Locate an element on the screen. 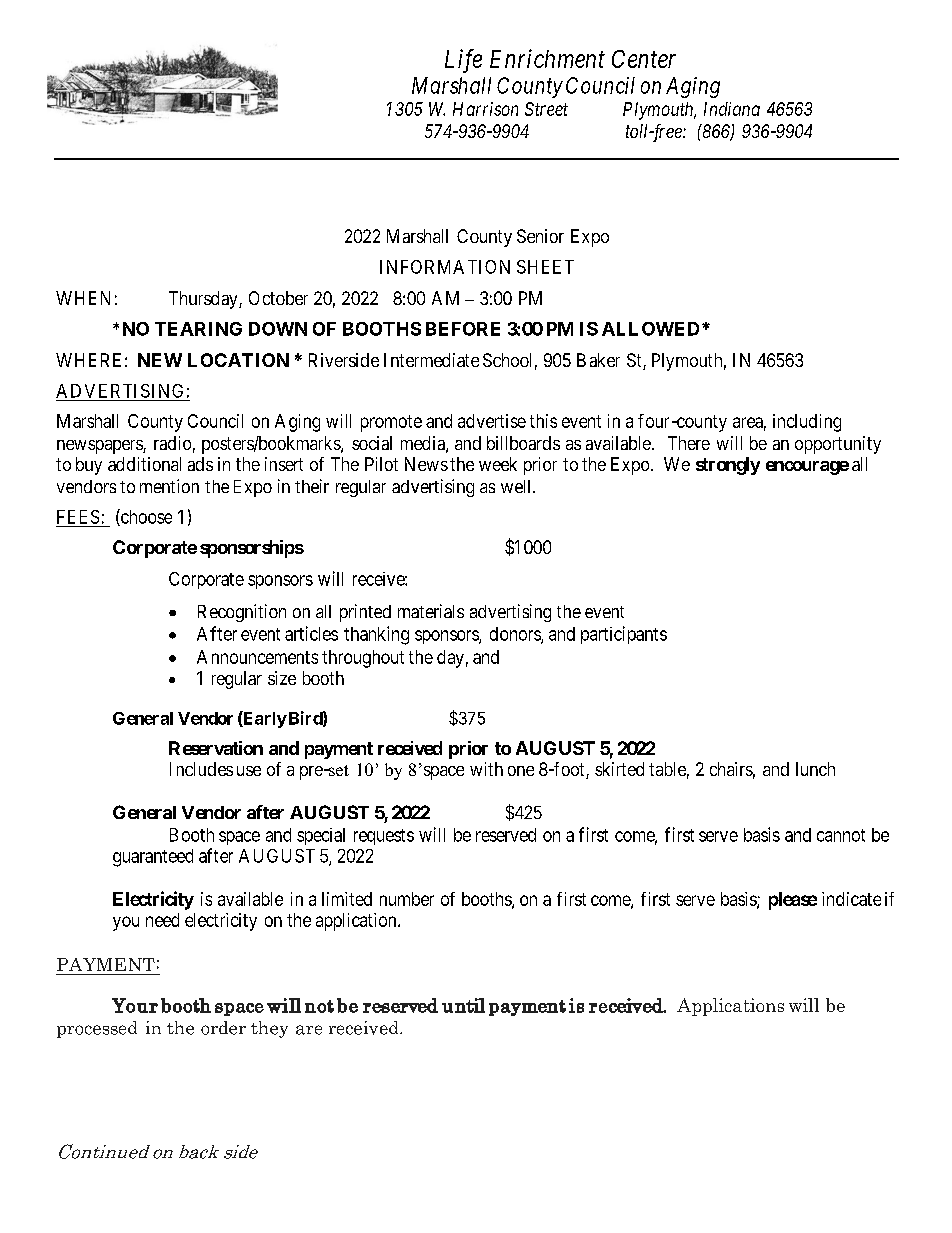 The height and width of the screenshot is (1233, 952). Harrison is located at coordinates (485, 109).
